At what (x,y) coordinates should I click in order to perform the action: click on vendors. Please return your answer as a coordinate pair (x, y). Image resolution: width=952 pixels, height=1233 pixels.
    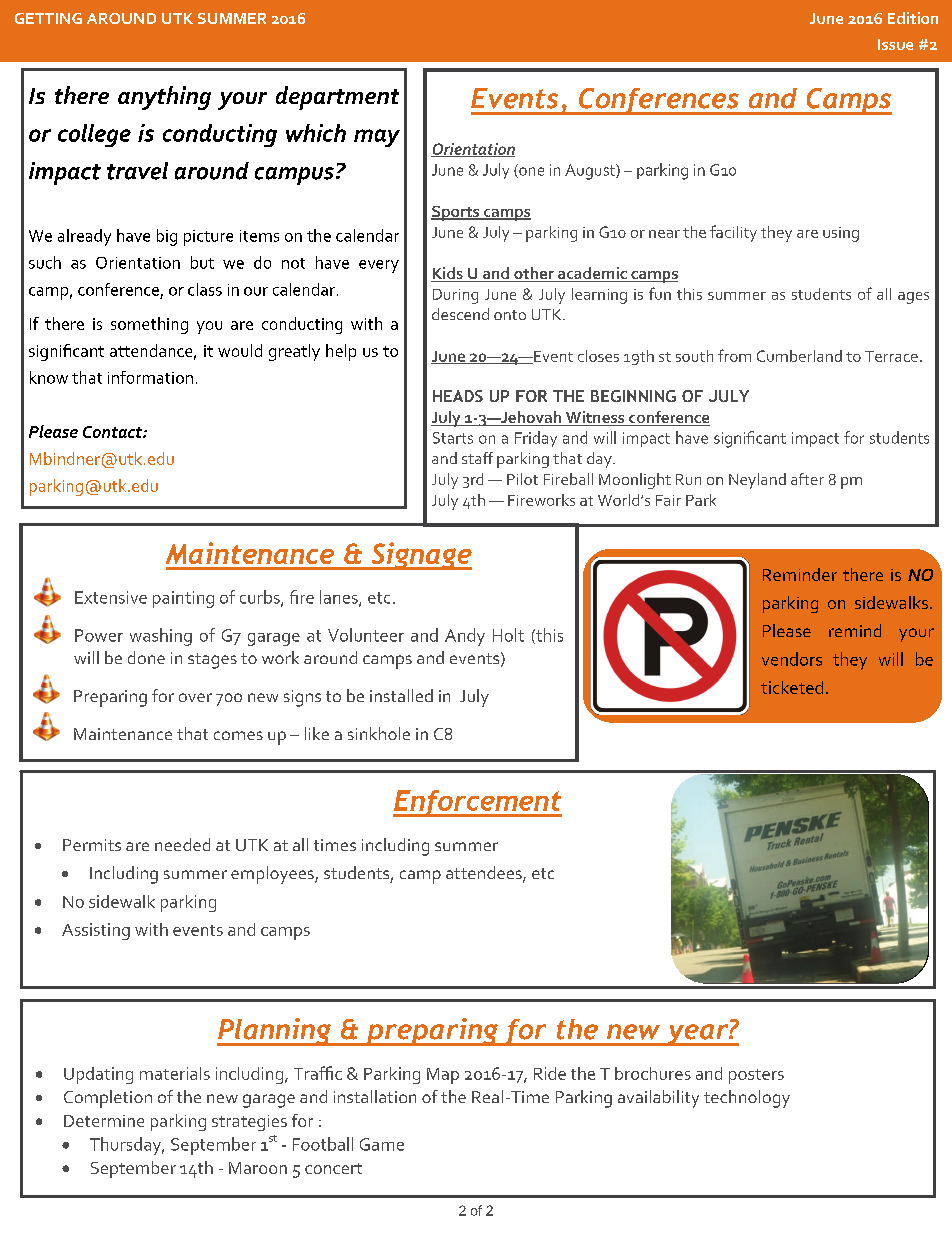
    Looking at the image, I should click on (792, 659).
